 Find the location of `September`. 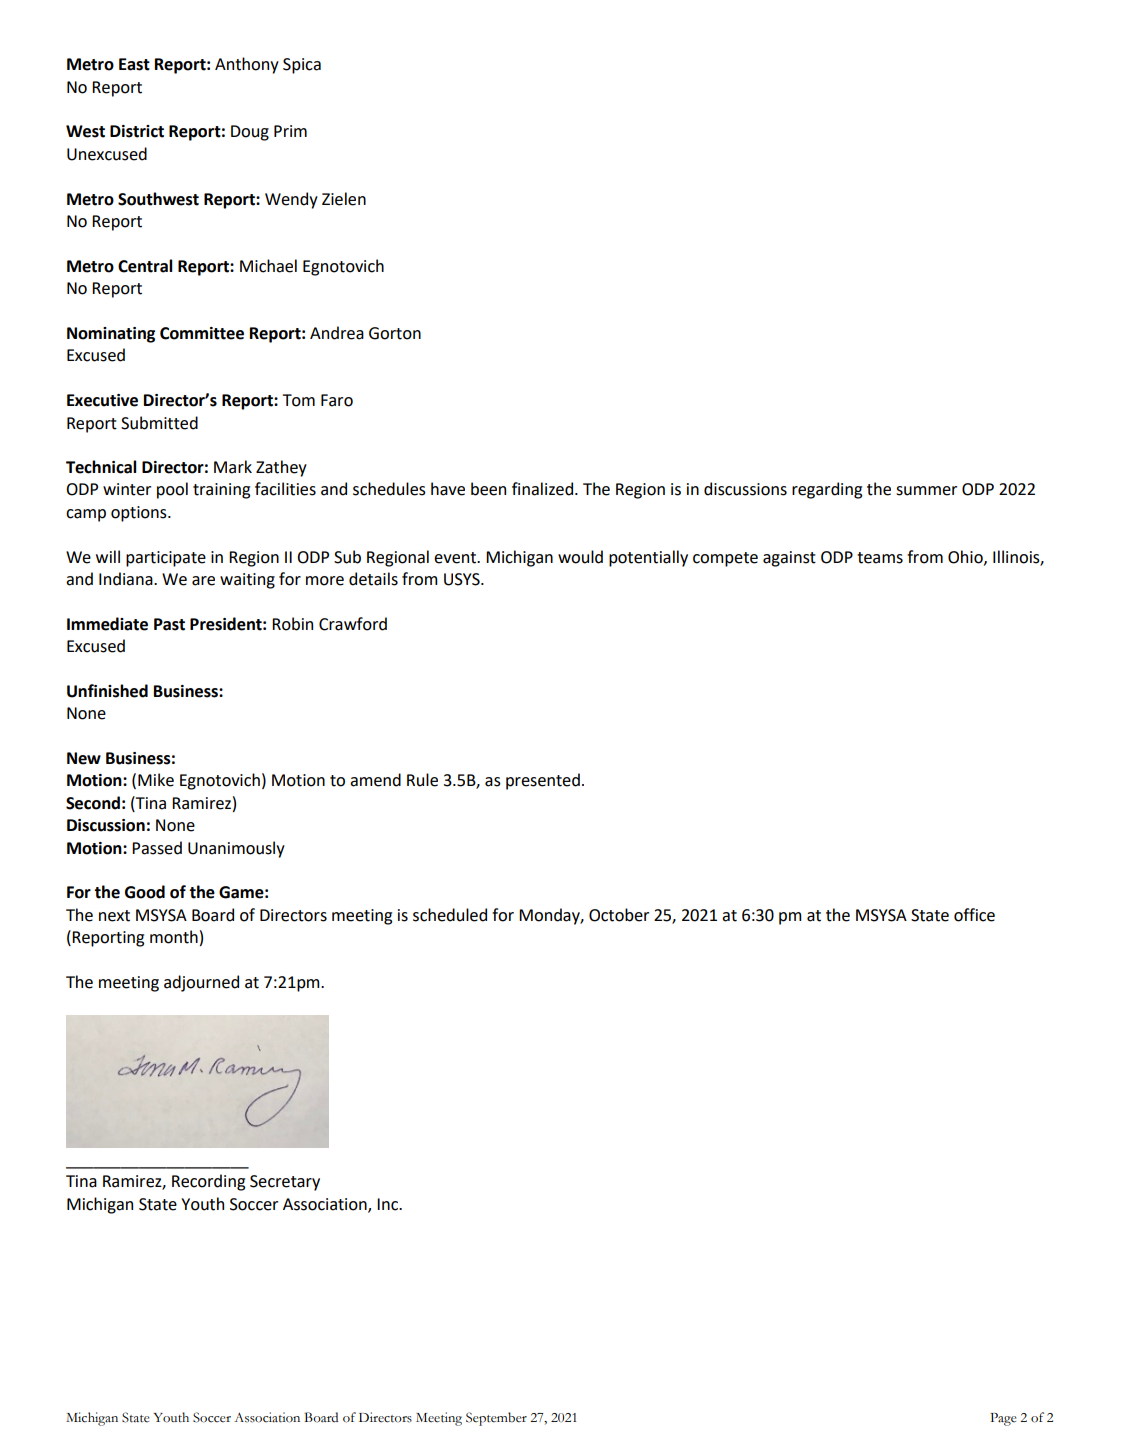

September is located at coordinates (496, 1419).
